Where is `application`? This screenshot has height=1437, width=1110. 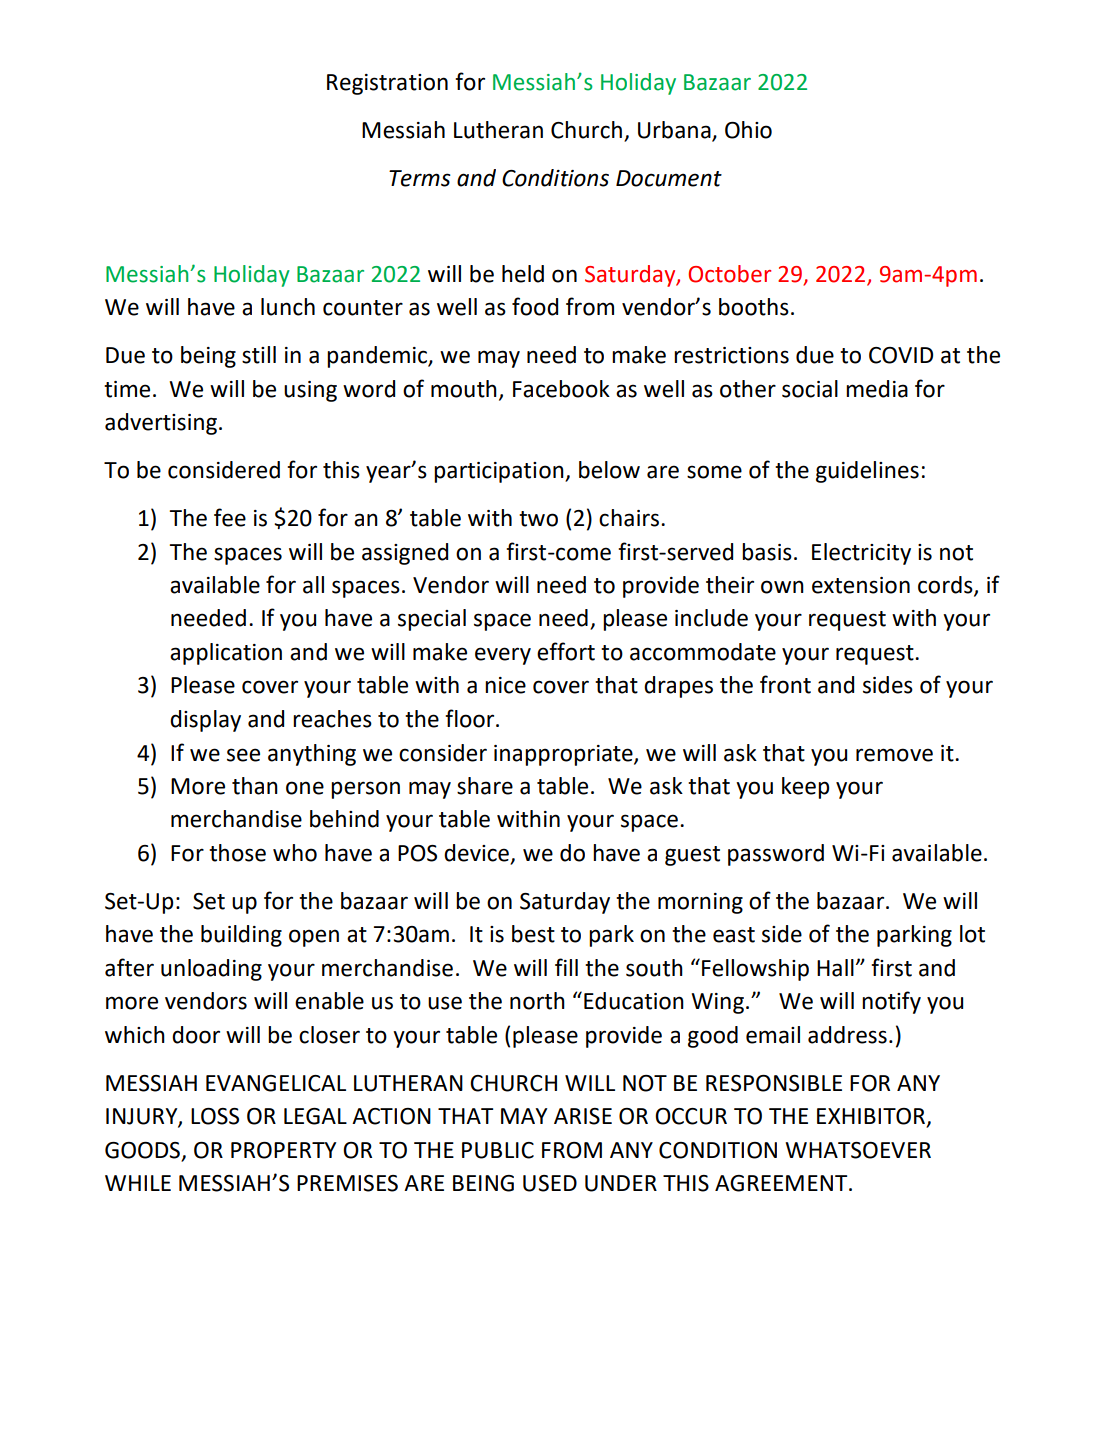
application is located at coordinates (226, 654).
